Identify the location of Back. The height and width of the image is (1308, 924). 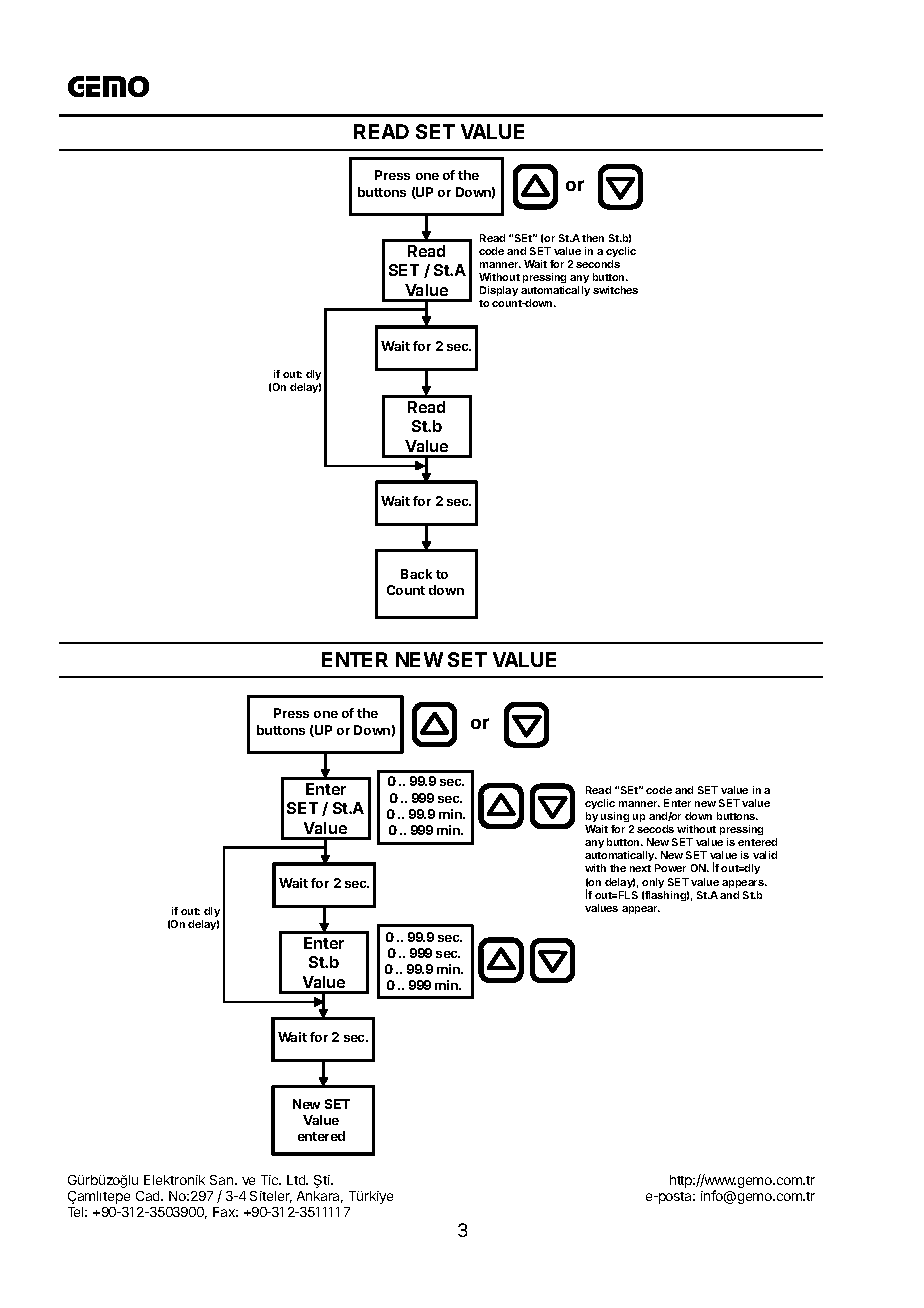
(416, 574).
